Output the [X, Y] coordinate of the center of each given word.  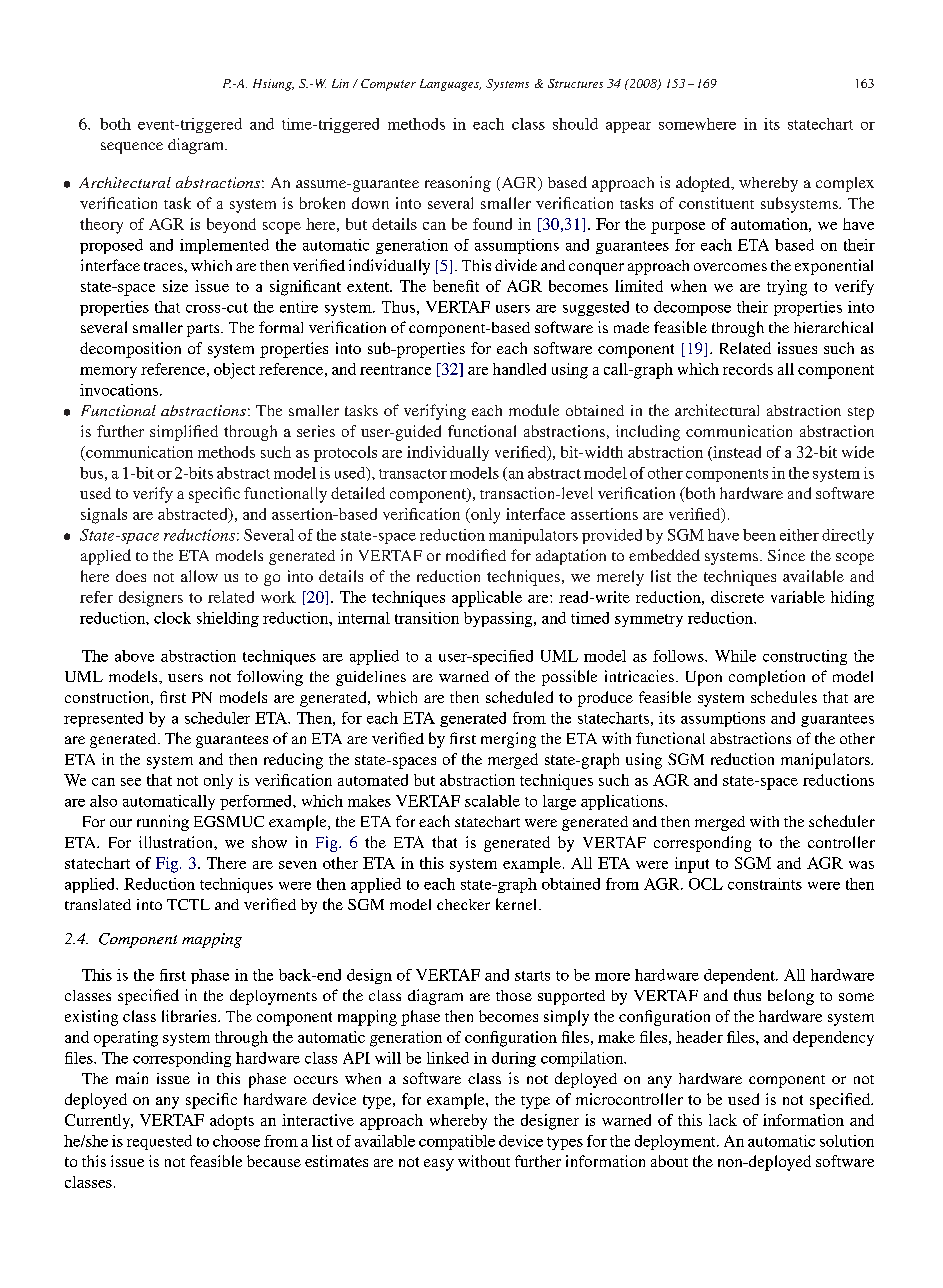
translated [98, 904]
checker [463, 904]
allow [199, 576]
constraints [765, 884]
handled [519, 369]
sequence [132, 148]
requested [159, 1142]
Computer [388, 85]
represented [103, 719]
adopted [704, 184]
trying [787, 288]
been [759, 535]
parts [204, 330]
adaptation [571, 557]
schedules [784, 697]
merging [508, 740]
